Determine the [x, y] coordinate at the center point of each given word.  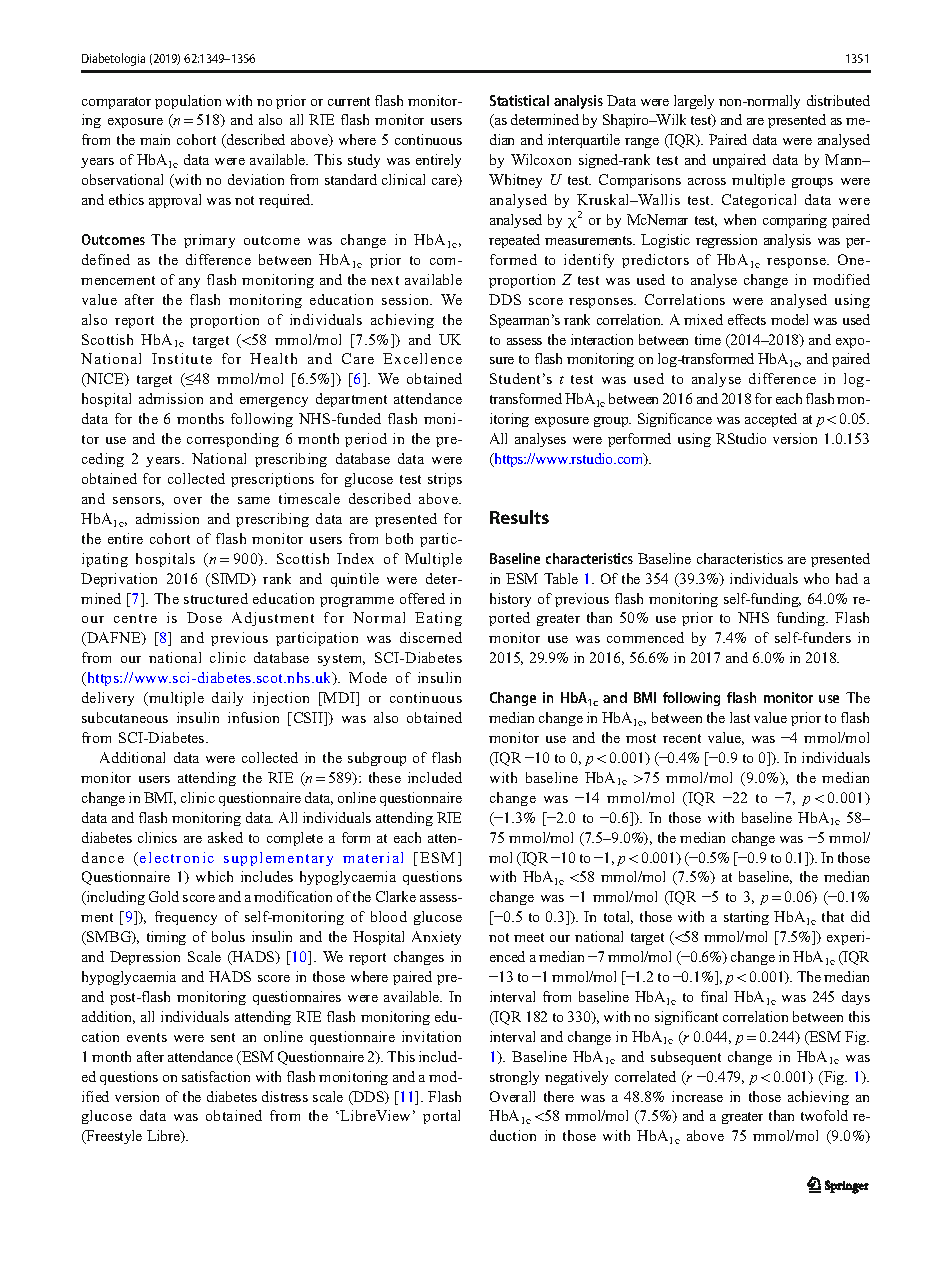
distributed [838, 100]
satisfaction [216, 1076]
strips [445, 480]
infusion [253, 717]
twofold [824, 1115]
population [188, 102]
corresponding [233, 440]
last [740, 717]
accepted [771, 420]
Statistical [519, 100]
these [385, 777]
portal [441, 1117]
